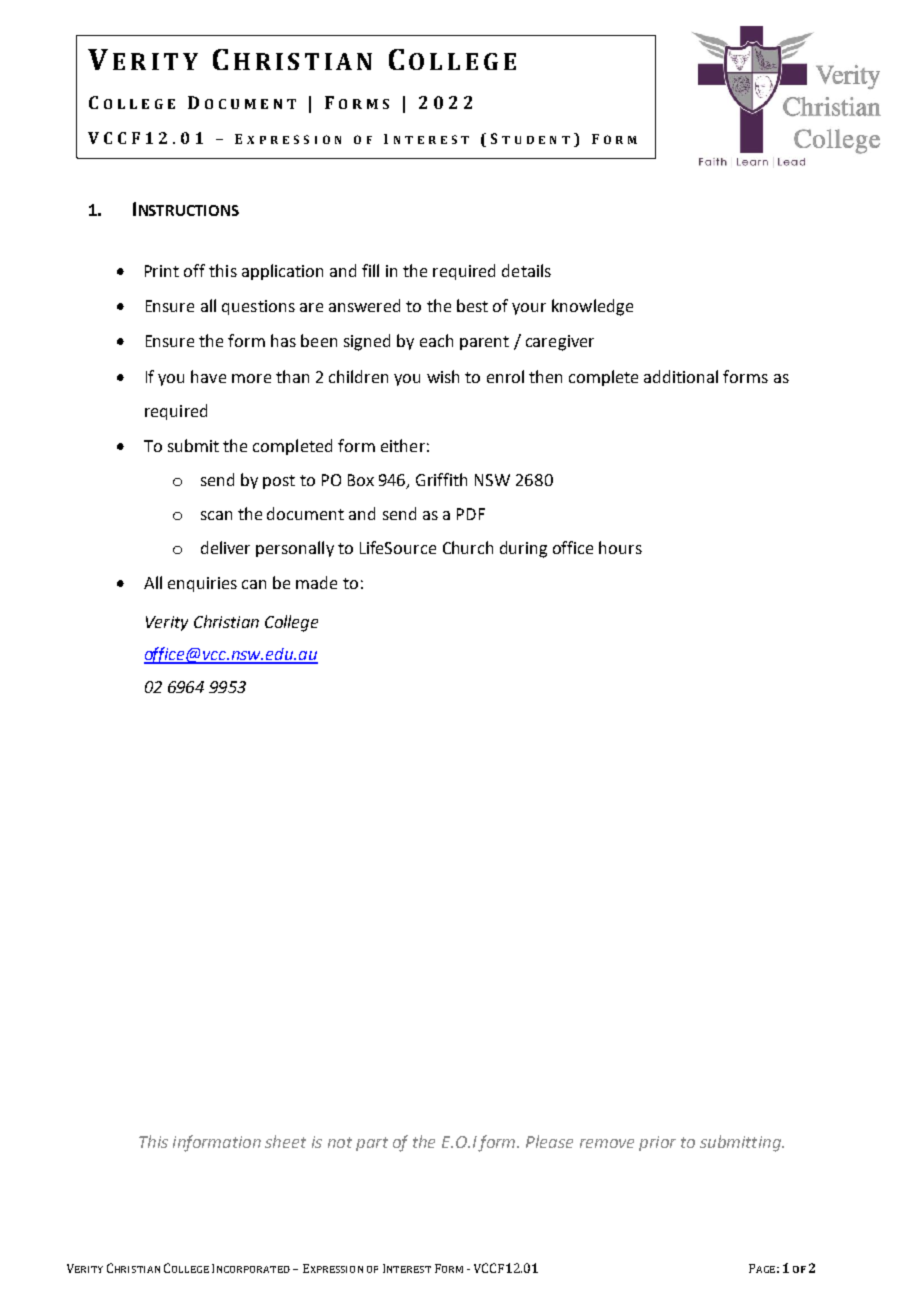 Image resolution: width=924 pixels, height=1308 pixels. Describe the element at coordinates (472, 305) in the image. I see `best` at that location.
